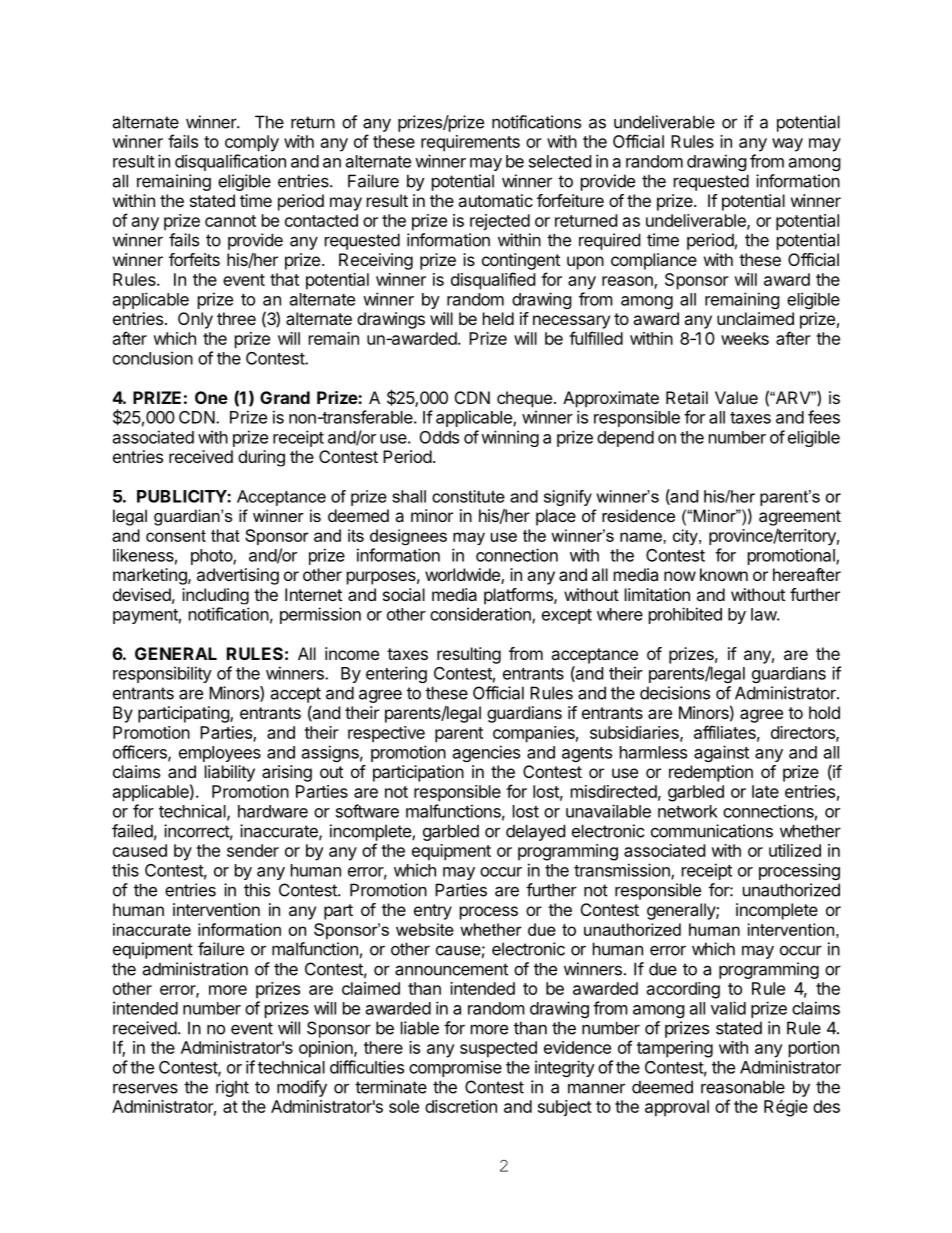 The height and width of the screenshot is (1233, 952). Describe the element at coordinates (211, 397) in the screenshot. I see `One` at that location.
